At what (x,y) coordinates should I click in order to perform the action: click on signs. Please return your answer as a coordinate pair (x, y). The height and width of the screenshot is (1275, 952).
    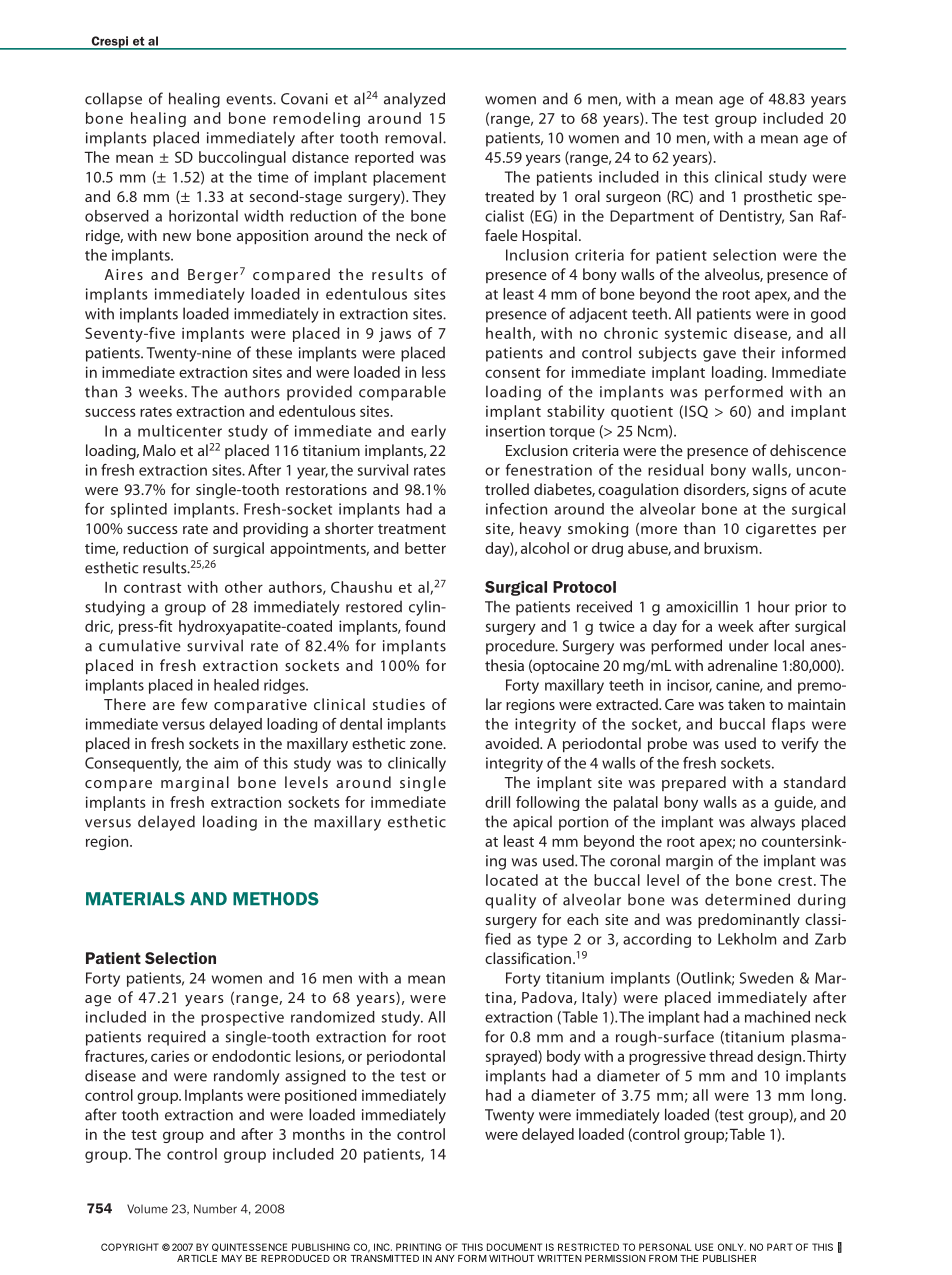
    Looking at the image, I should click on (770, 491).
